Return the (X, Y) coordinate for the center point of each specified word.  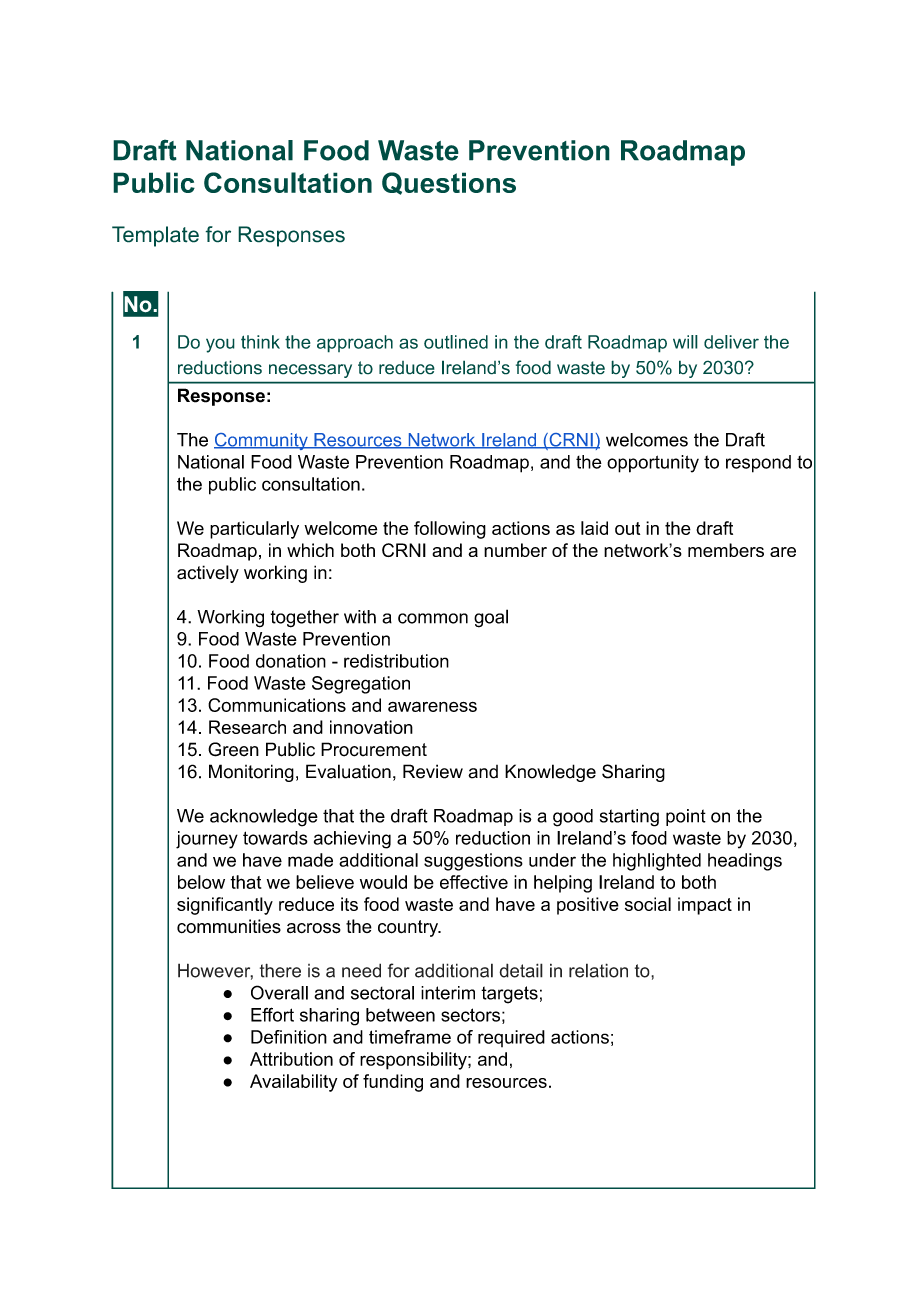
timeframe (410, 1037)
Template (155, 236)
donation (291, 661)
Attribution (291, 1059)
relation (598, 970)
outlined (456, 342)
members (726, 550)
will (685, 342)
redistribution (396, 661)
